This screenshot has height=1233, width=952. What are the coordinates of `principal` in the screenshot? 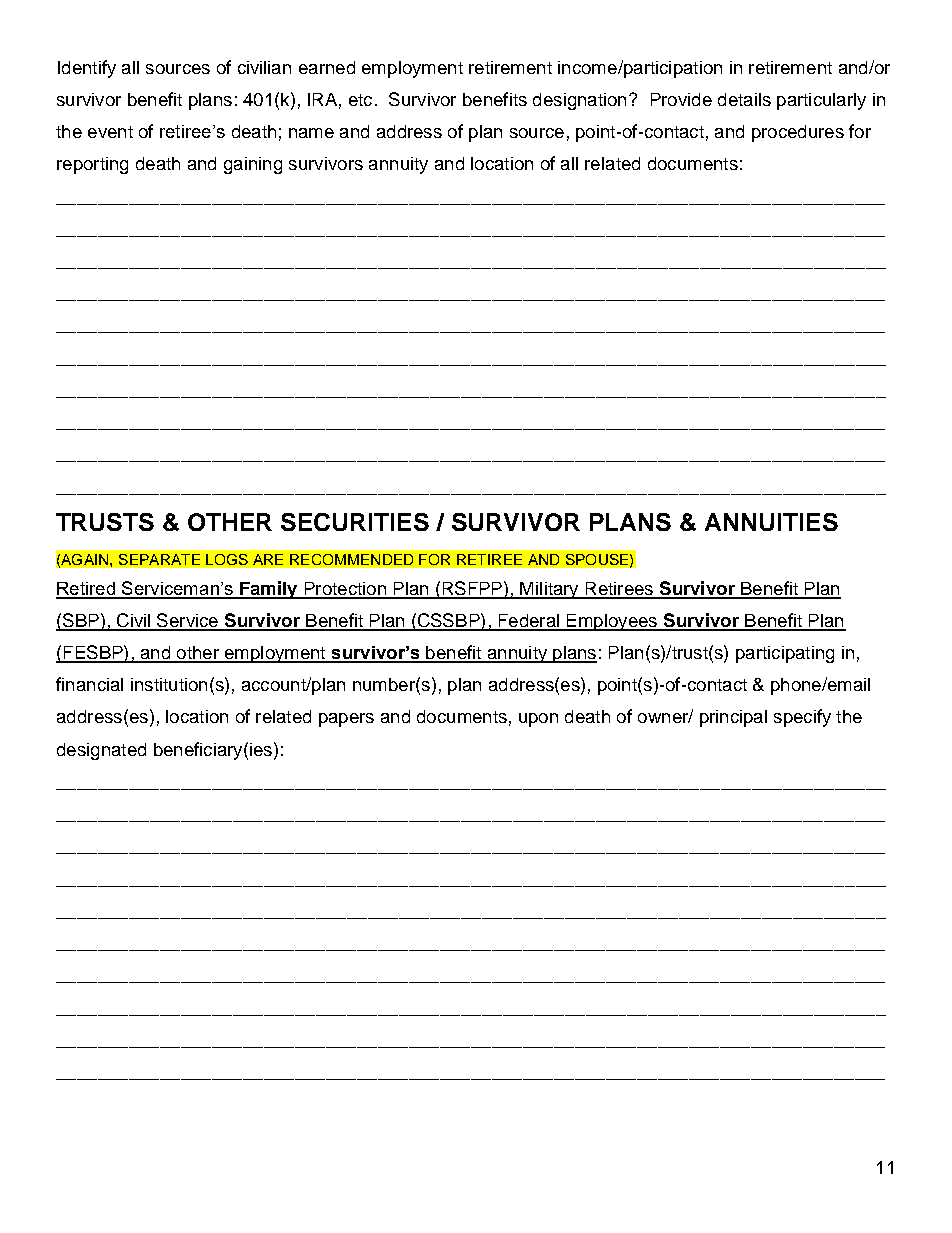 It's located at (733, 718).
